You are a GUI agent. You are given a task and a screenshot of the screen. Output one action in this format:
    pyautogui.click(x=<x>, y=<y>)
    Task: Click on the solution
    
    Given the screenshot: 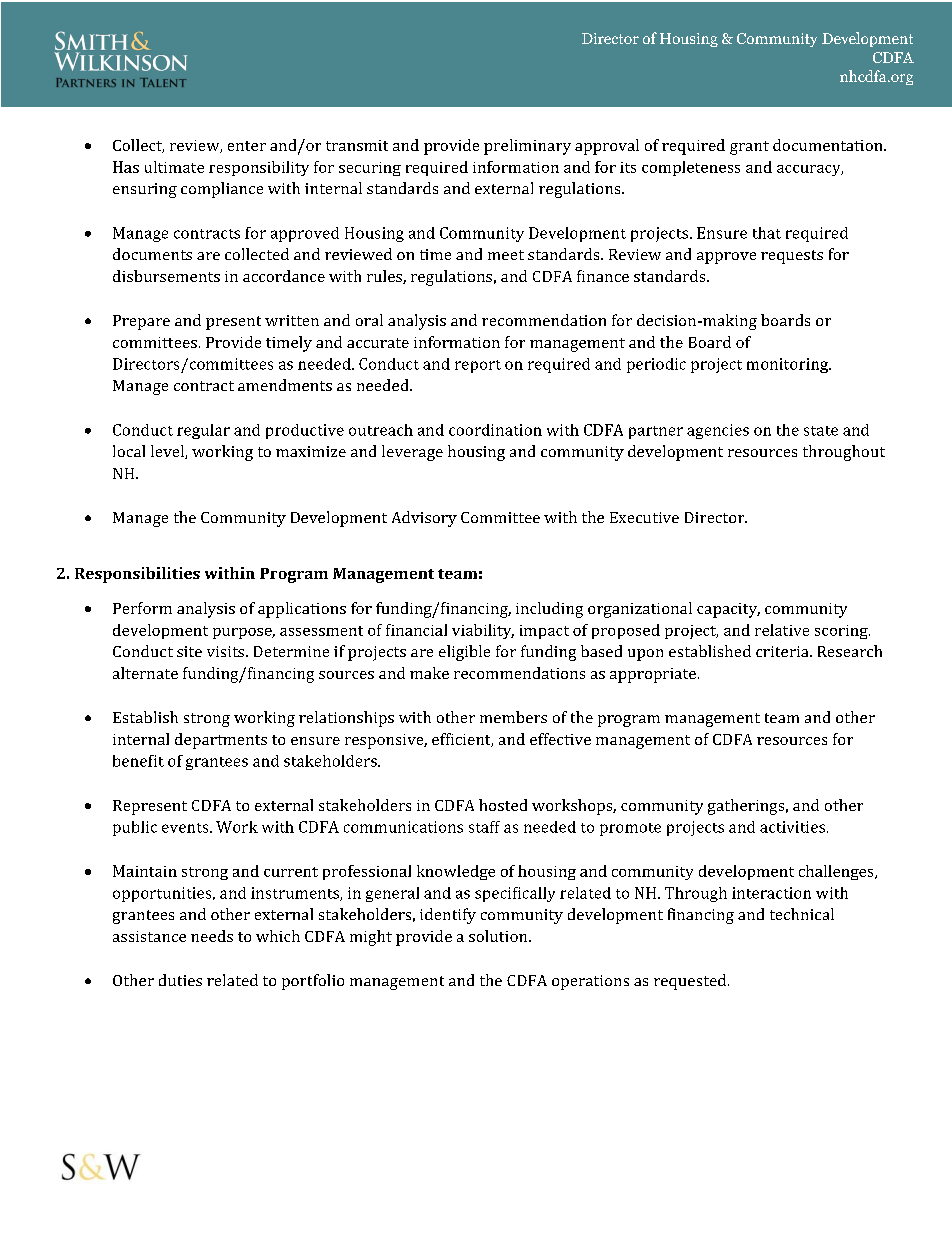 What is the action you would take?
    pyautogui.click(x=499, y=936)
